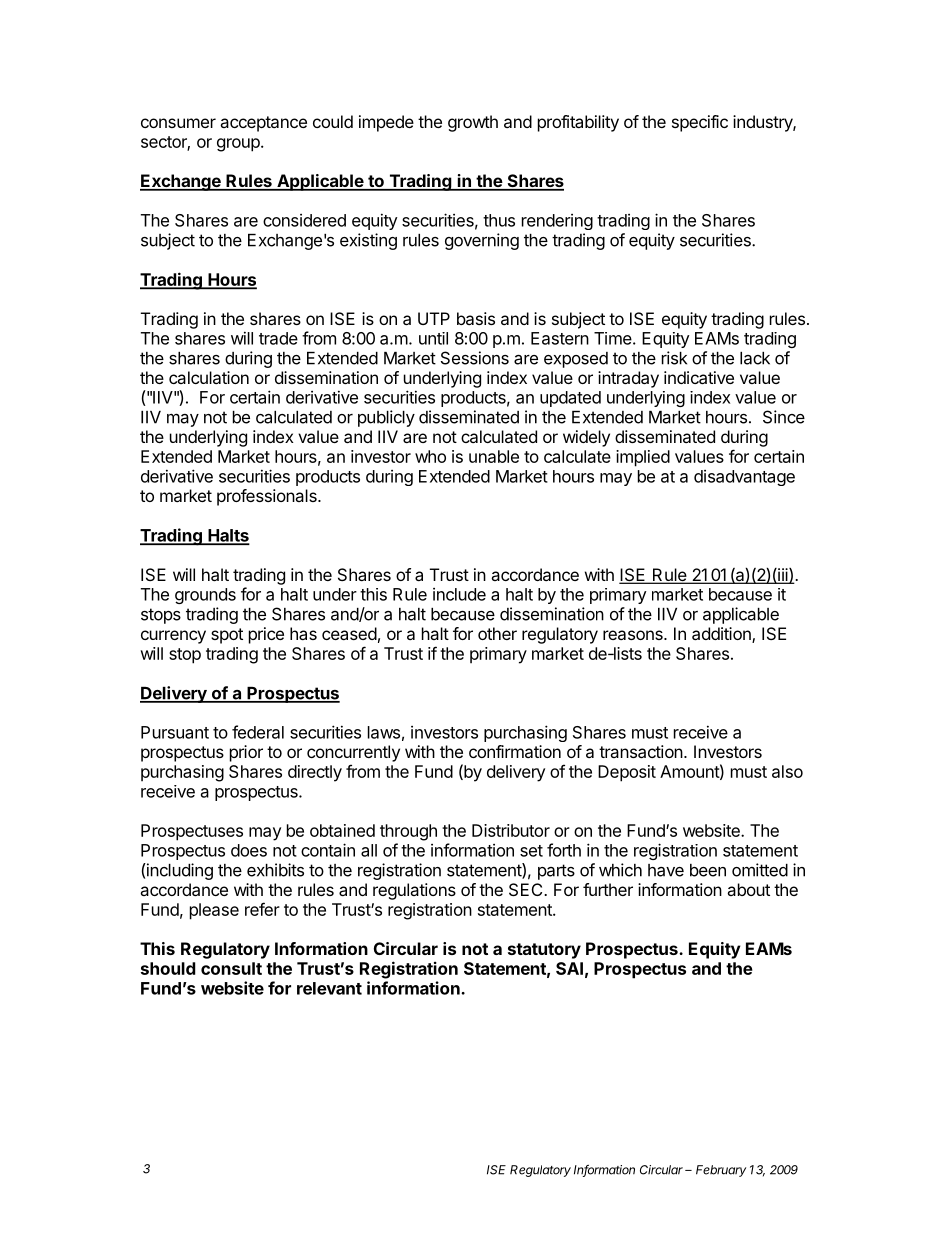  Describe the element at coordinates (473, 123) in the screenshot. I see `growth` at that location.
